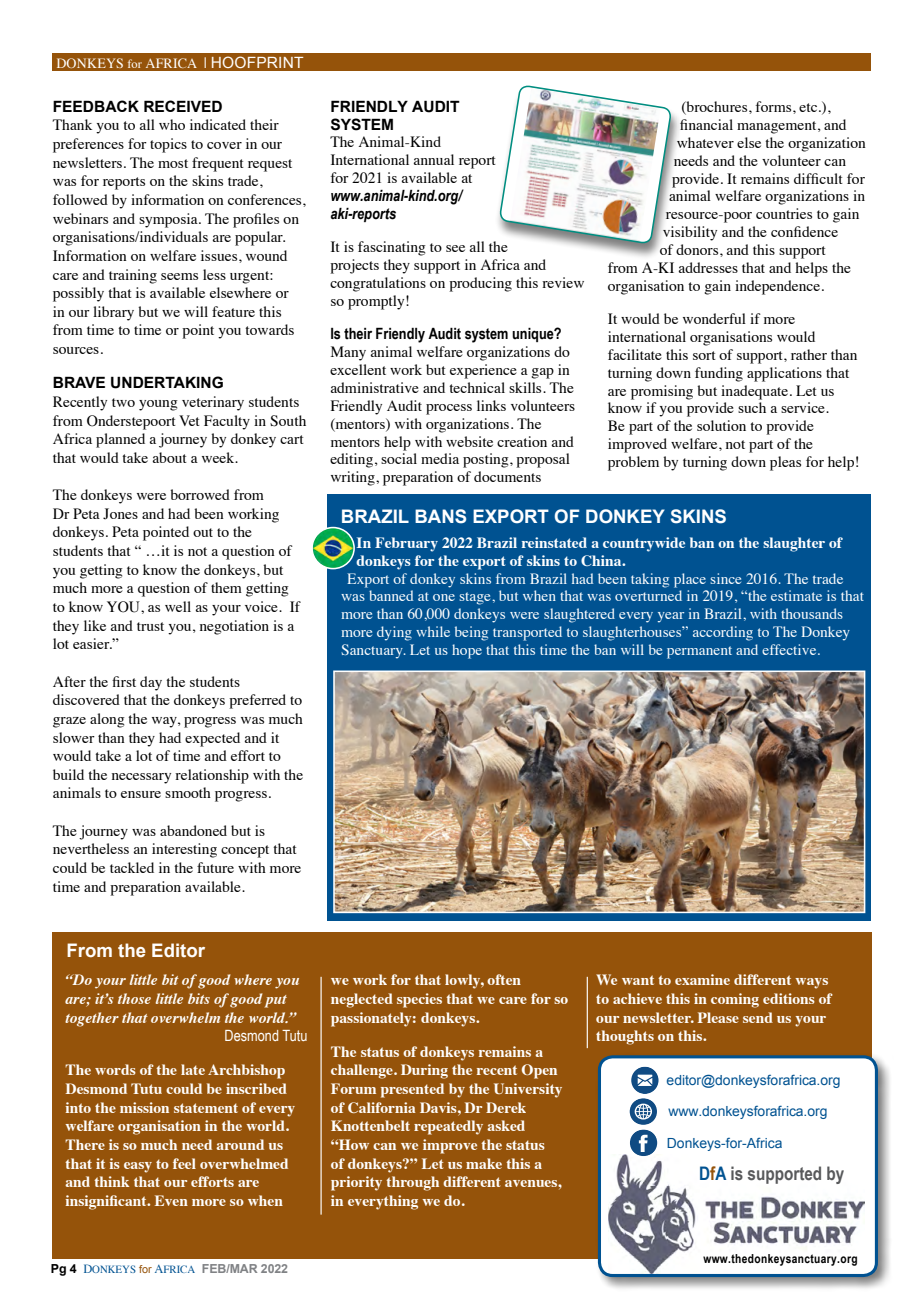 The image size is (924, 1308). Describe the element at coordinates (705, 142) in the image. I see `whatever` at that location.
